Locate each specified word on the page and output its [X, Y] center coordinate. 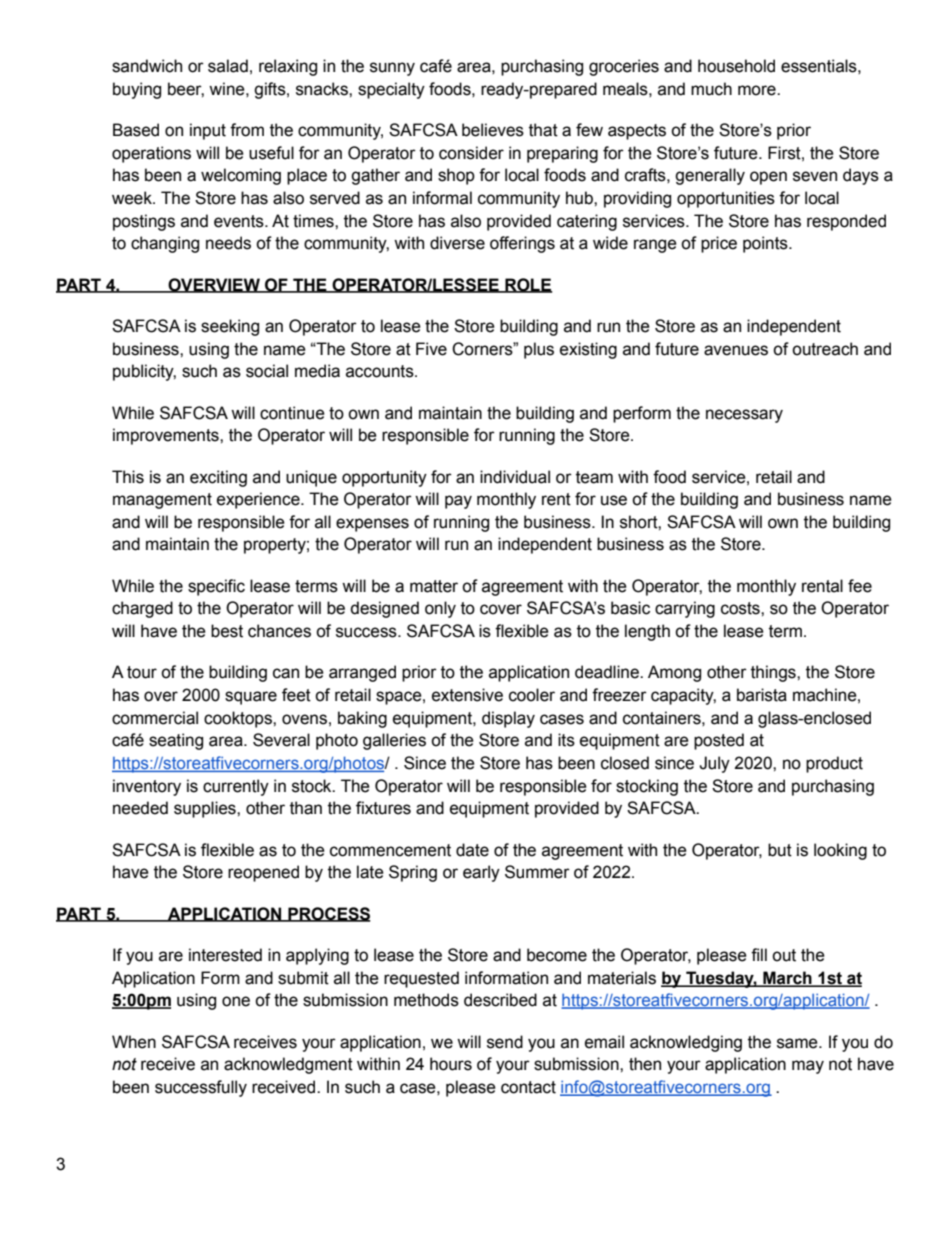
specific [216, 587]
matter [434, 586]
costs [741, 608]
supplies [206, 809]
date [472, 850]
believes [493, 130]
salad [228, 66]
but [780, 850]
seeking [230, 327]
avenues [736, 350]
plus [539, 350]
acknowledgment [288, 1065]
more [758, 90]
